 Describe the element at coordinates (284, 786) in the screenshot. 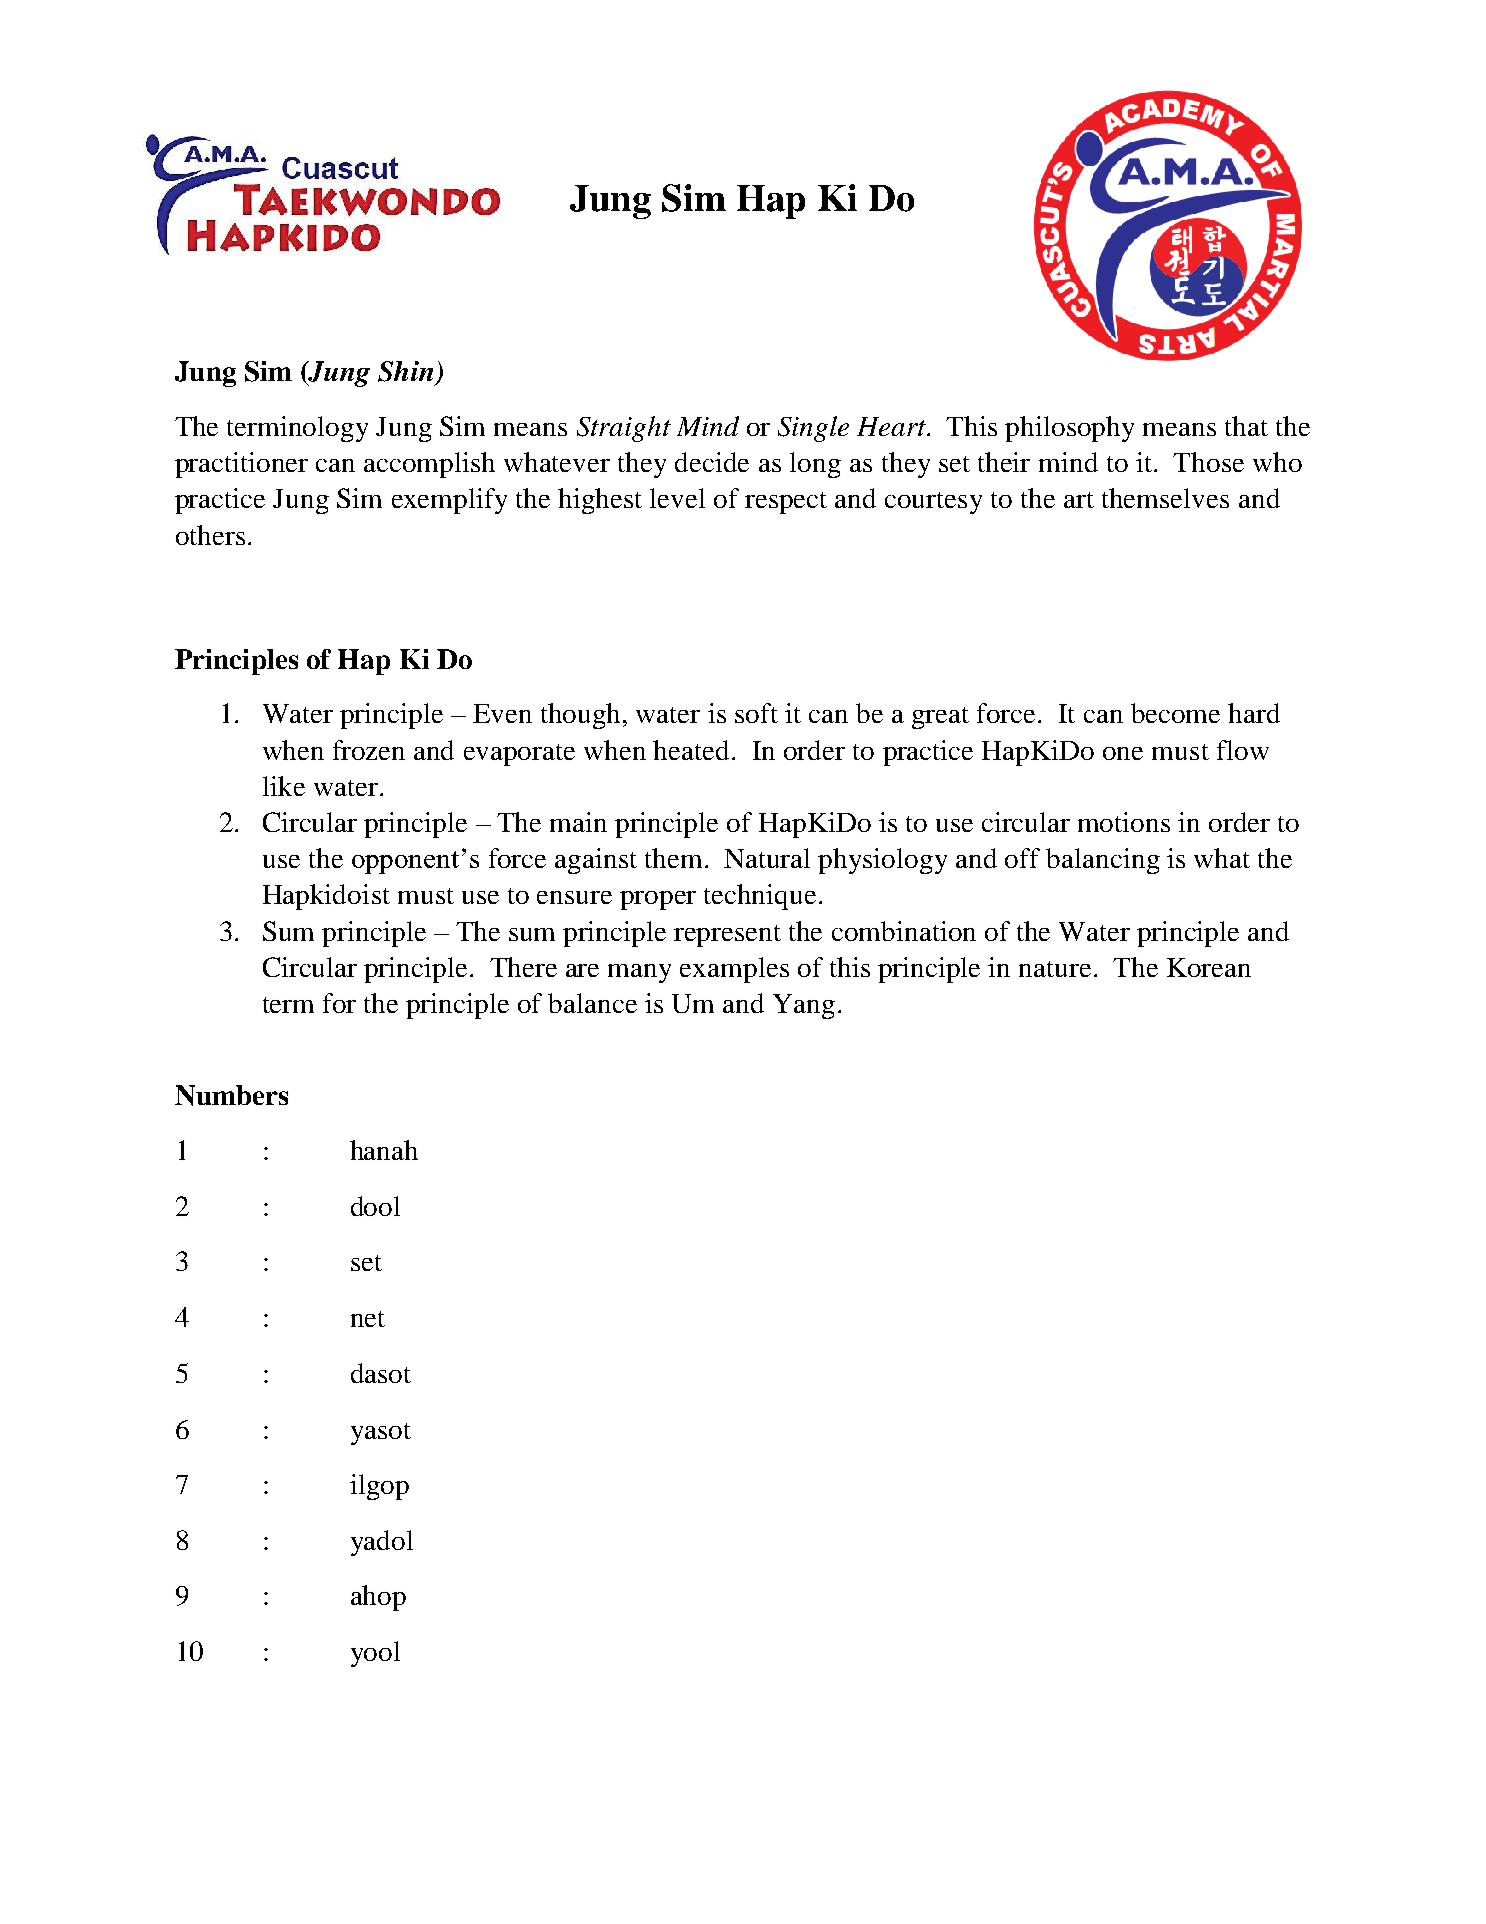

I see `like` at that location.
